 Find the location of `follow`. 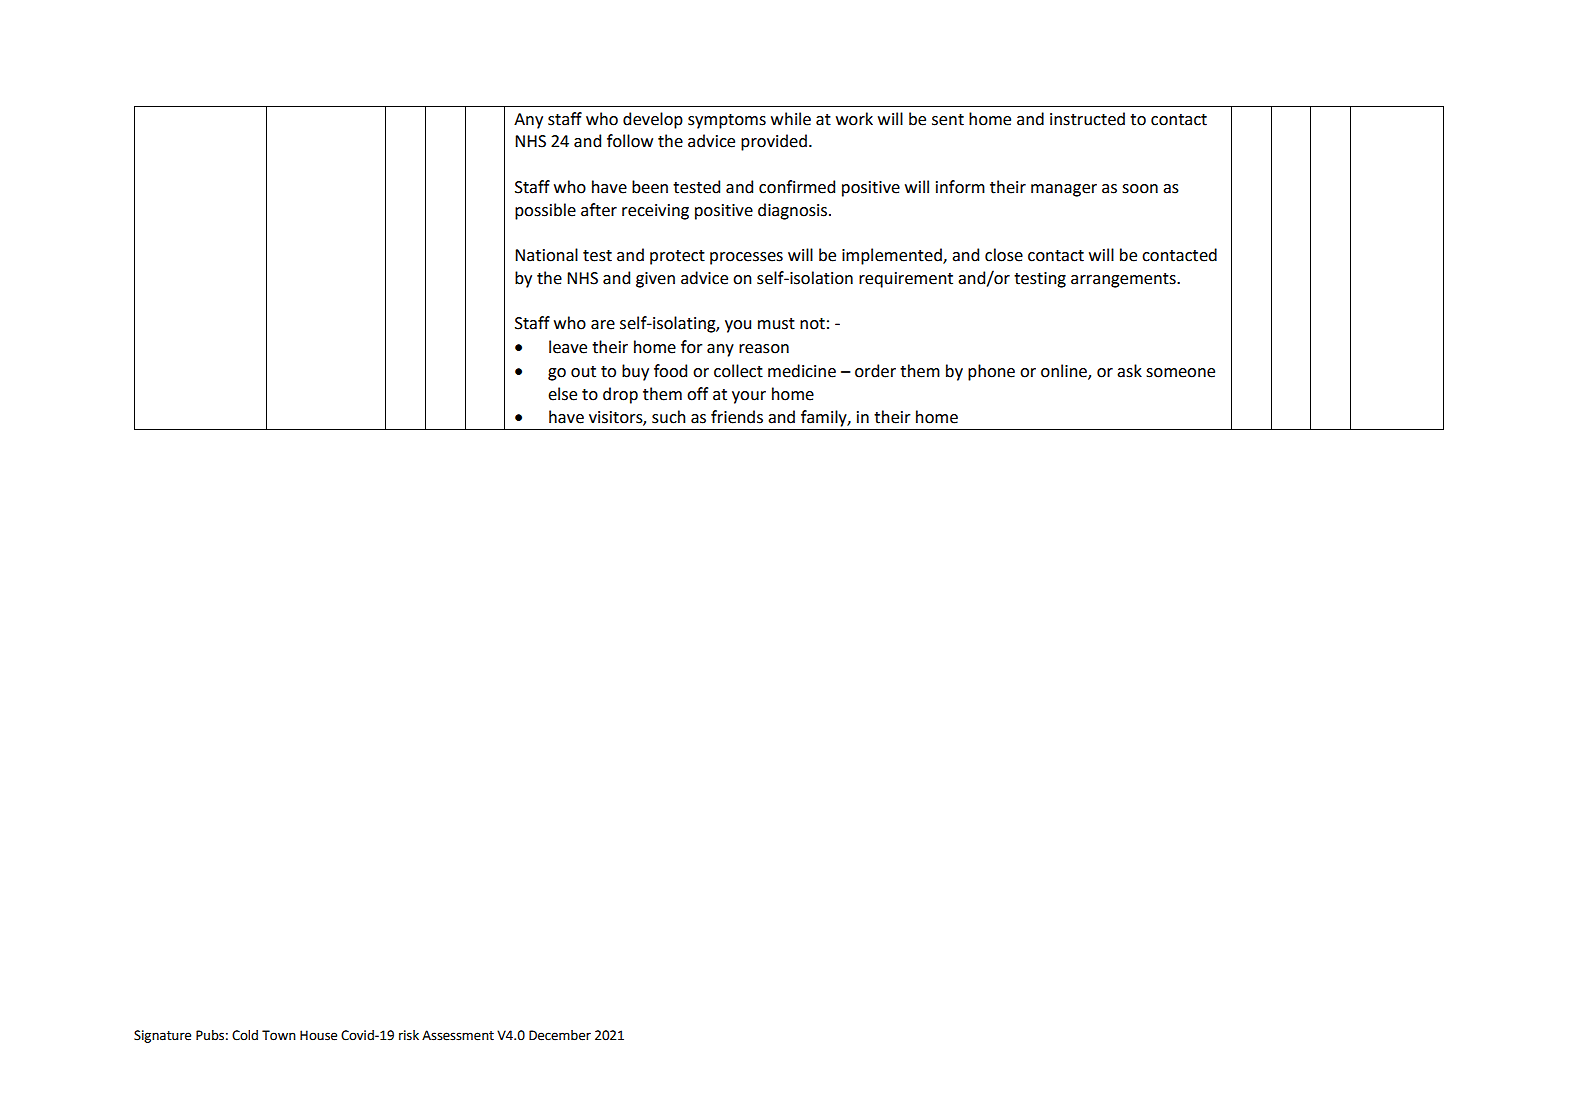

follow is located at coordinates (630, 141).
